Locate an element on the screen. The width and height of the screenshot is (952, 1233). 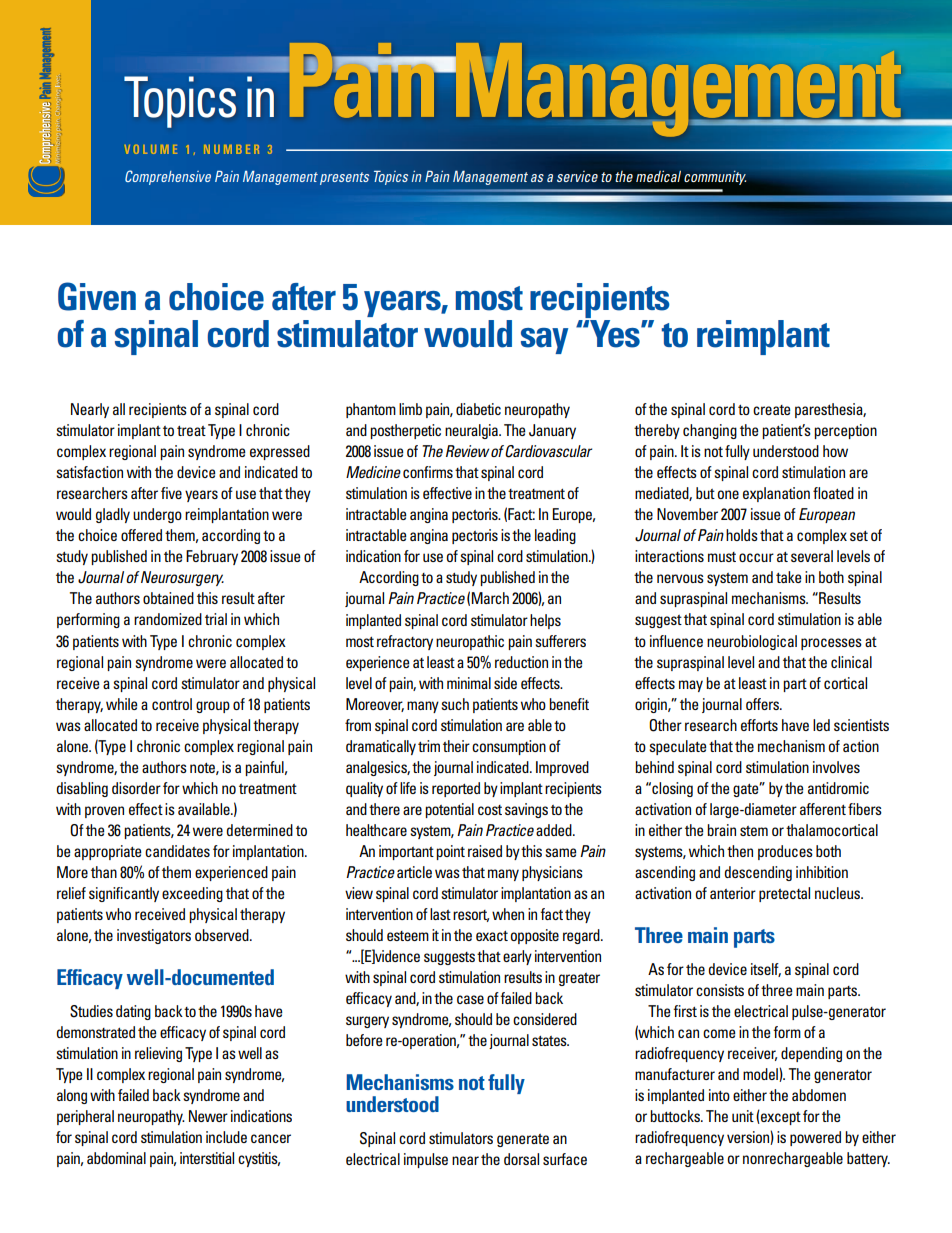
their is located at coordinates (456, 746).
